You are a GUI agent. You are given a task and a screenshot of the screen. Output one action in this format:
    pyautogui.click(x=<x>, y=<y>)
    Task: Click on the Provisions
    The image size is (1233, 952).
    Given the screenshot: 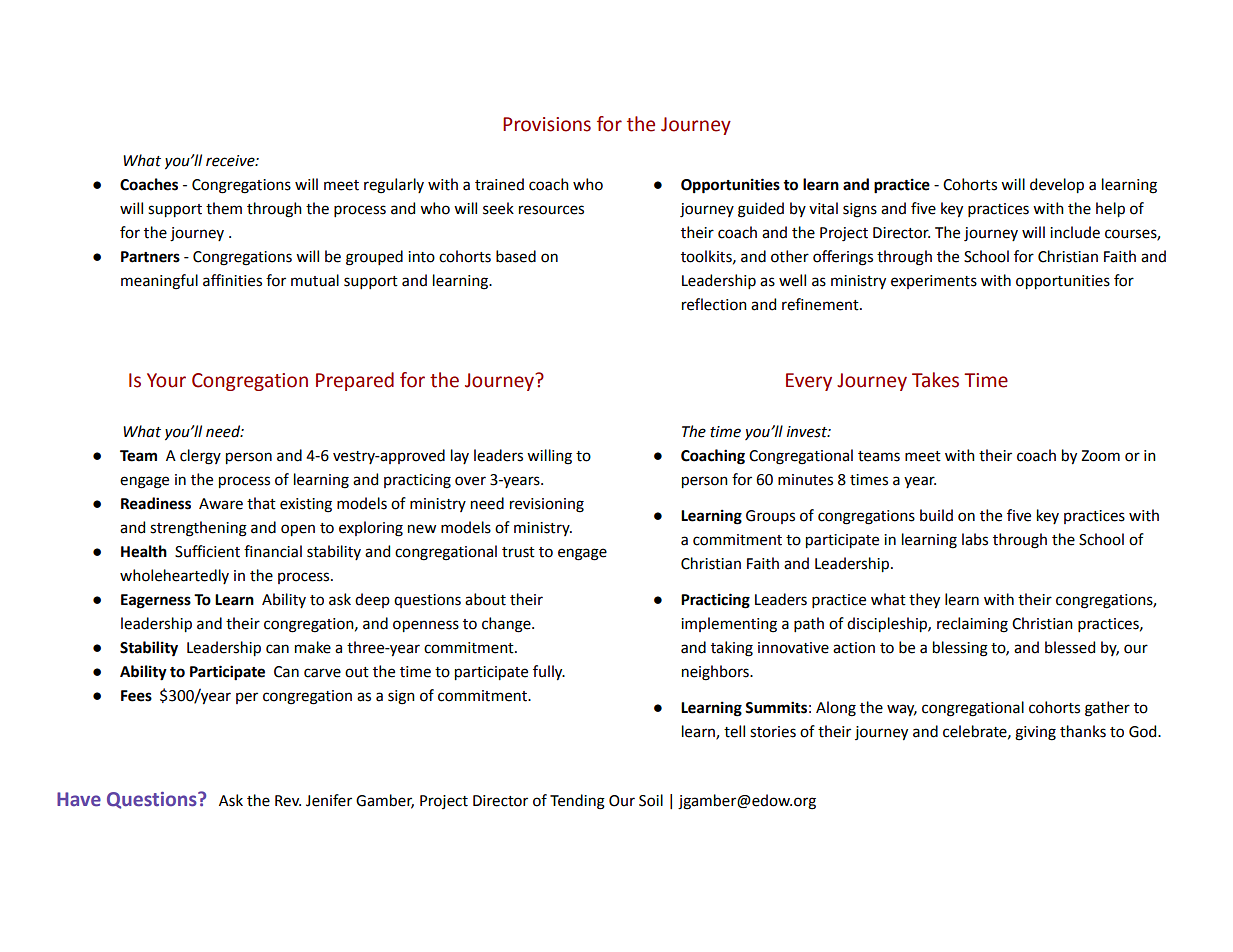 What is the action you would take?
    pyautogui.click(x=547, y=124)
